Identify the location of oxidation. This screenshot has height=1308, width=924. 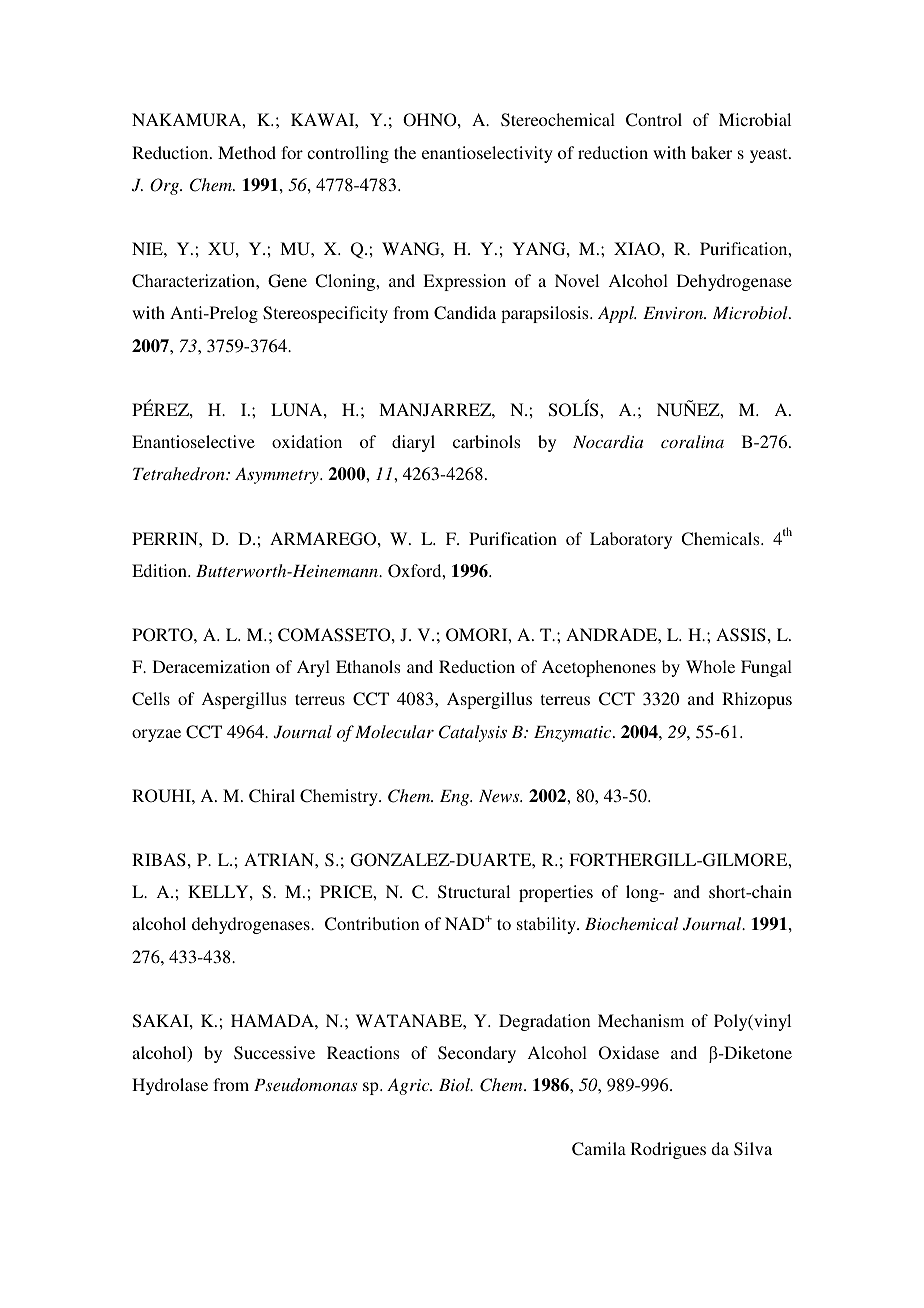
(307, 441).
